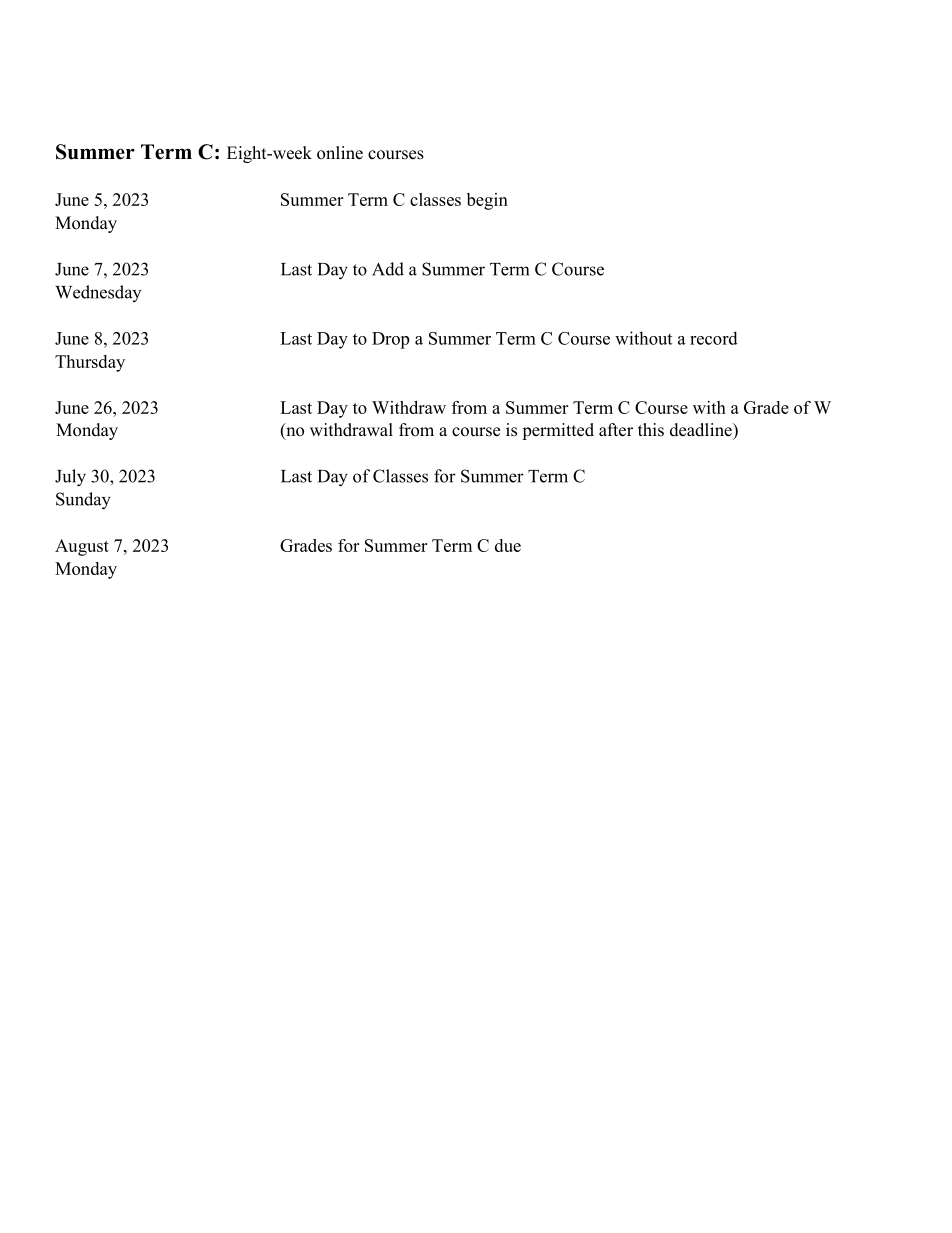  Describe the element at coordinates (487, 201) in the screenshot. I see `begin` at that location.
